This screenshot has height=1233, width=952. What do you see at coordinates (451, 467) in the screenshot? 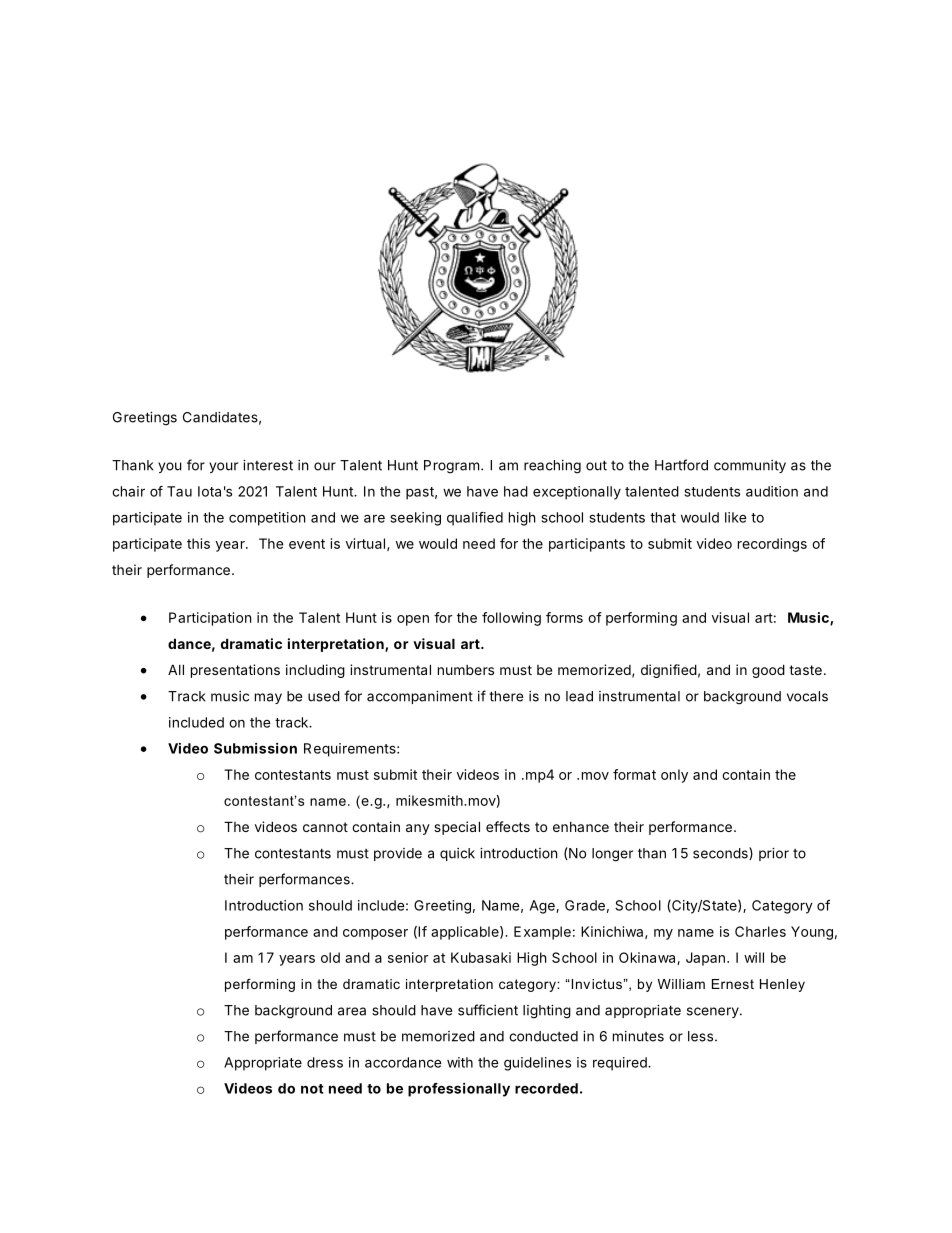
I see `Program` at bounding box center [451, 467].
